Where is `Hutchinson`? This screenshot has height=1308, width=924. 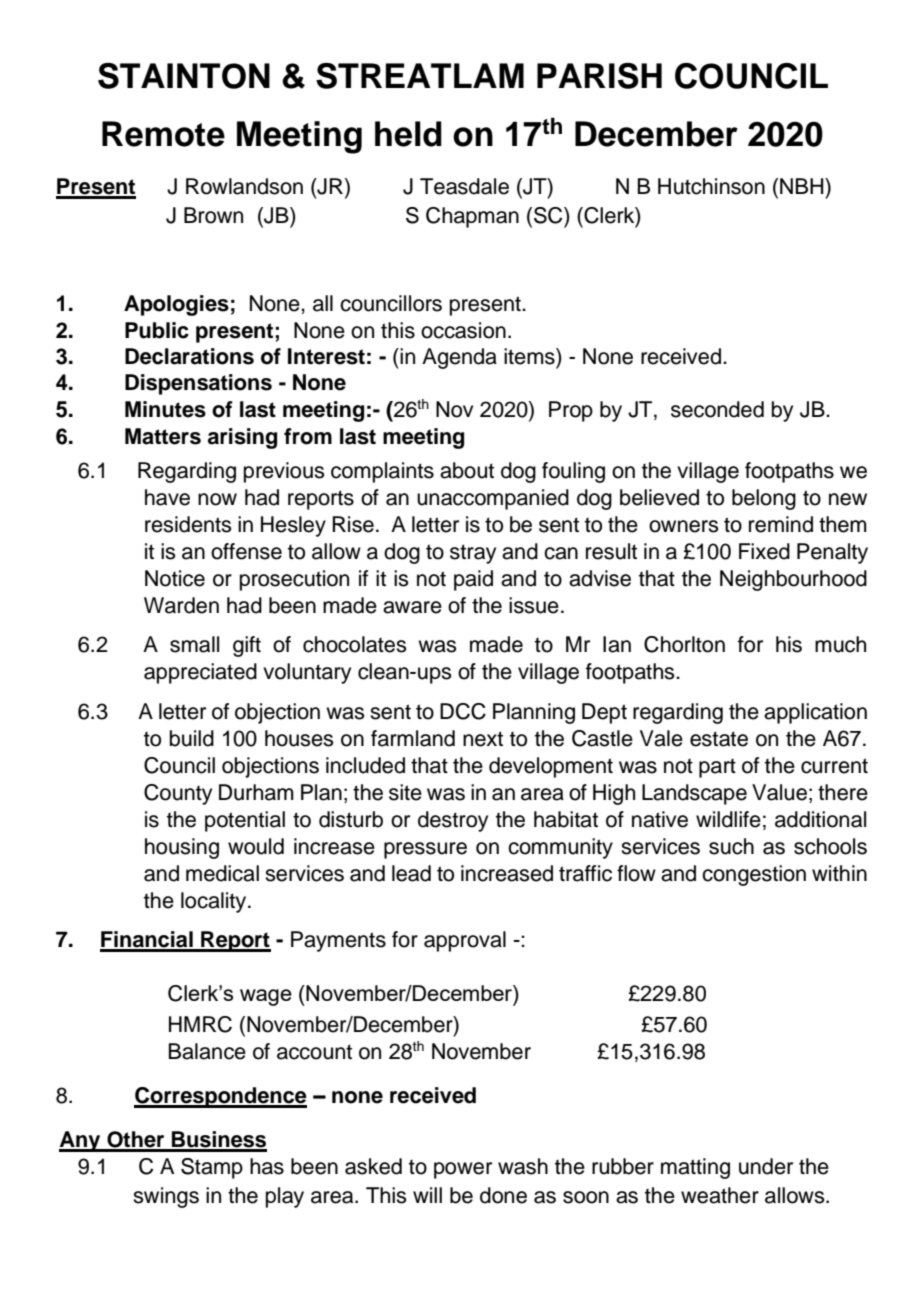 Hutchinson is located at coordinates (711, 186).
